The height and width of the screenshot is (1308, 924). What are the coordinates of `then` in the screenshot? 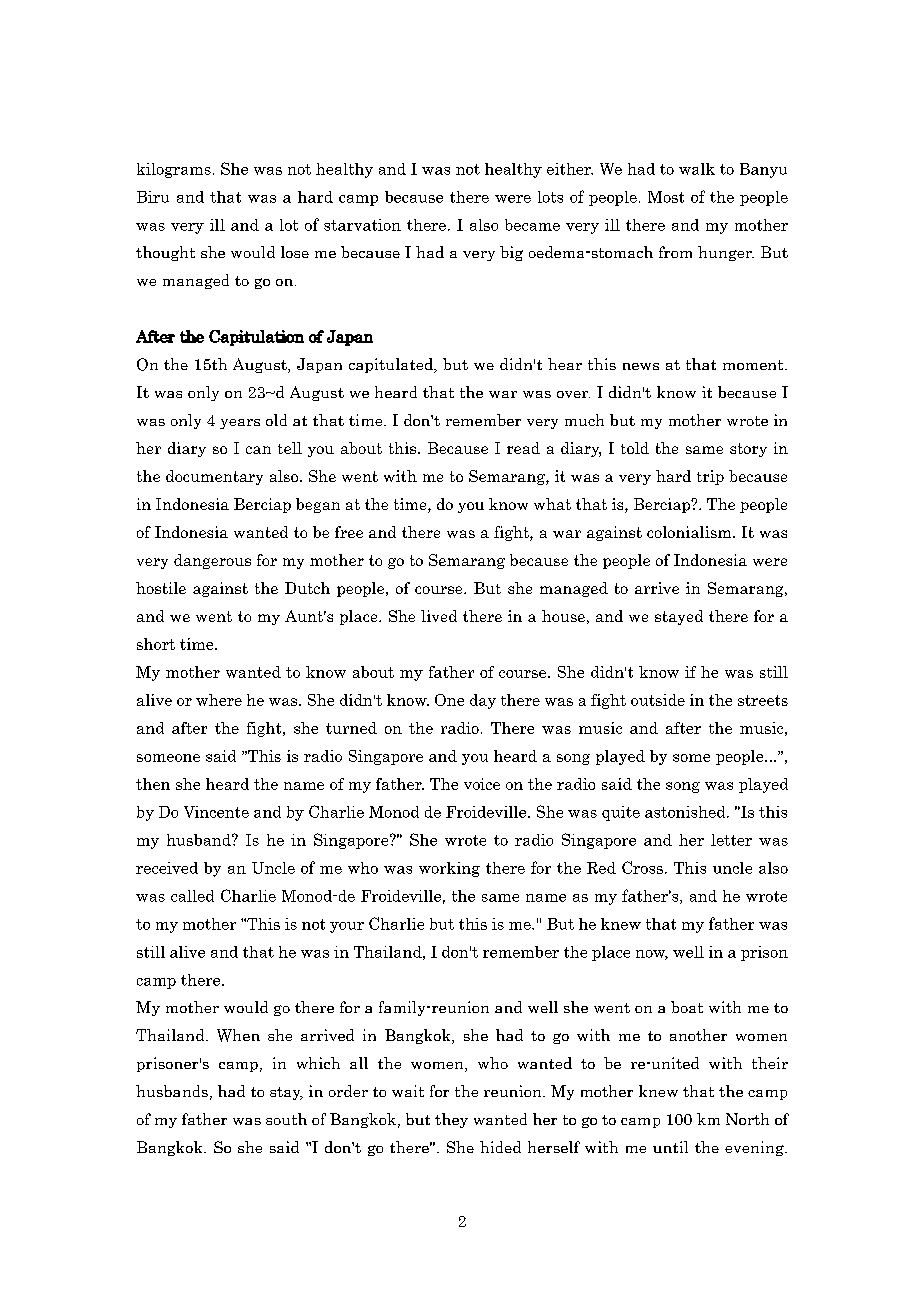 It's located at (153, 784).
